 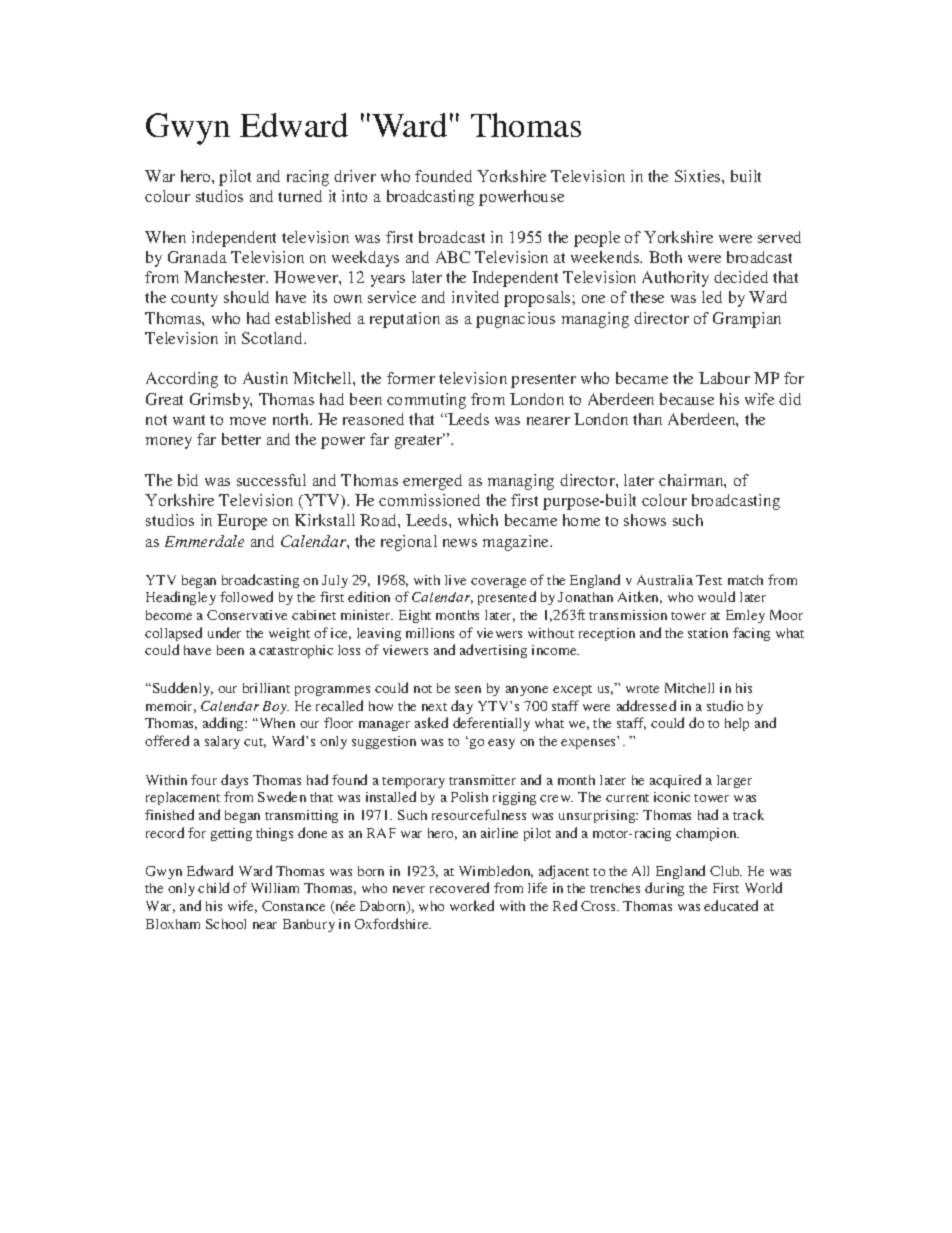 I want to click on deferentially, so click(x=491, y=724).
